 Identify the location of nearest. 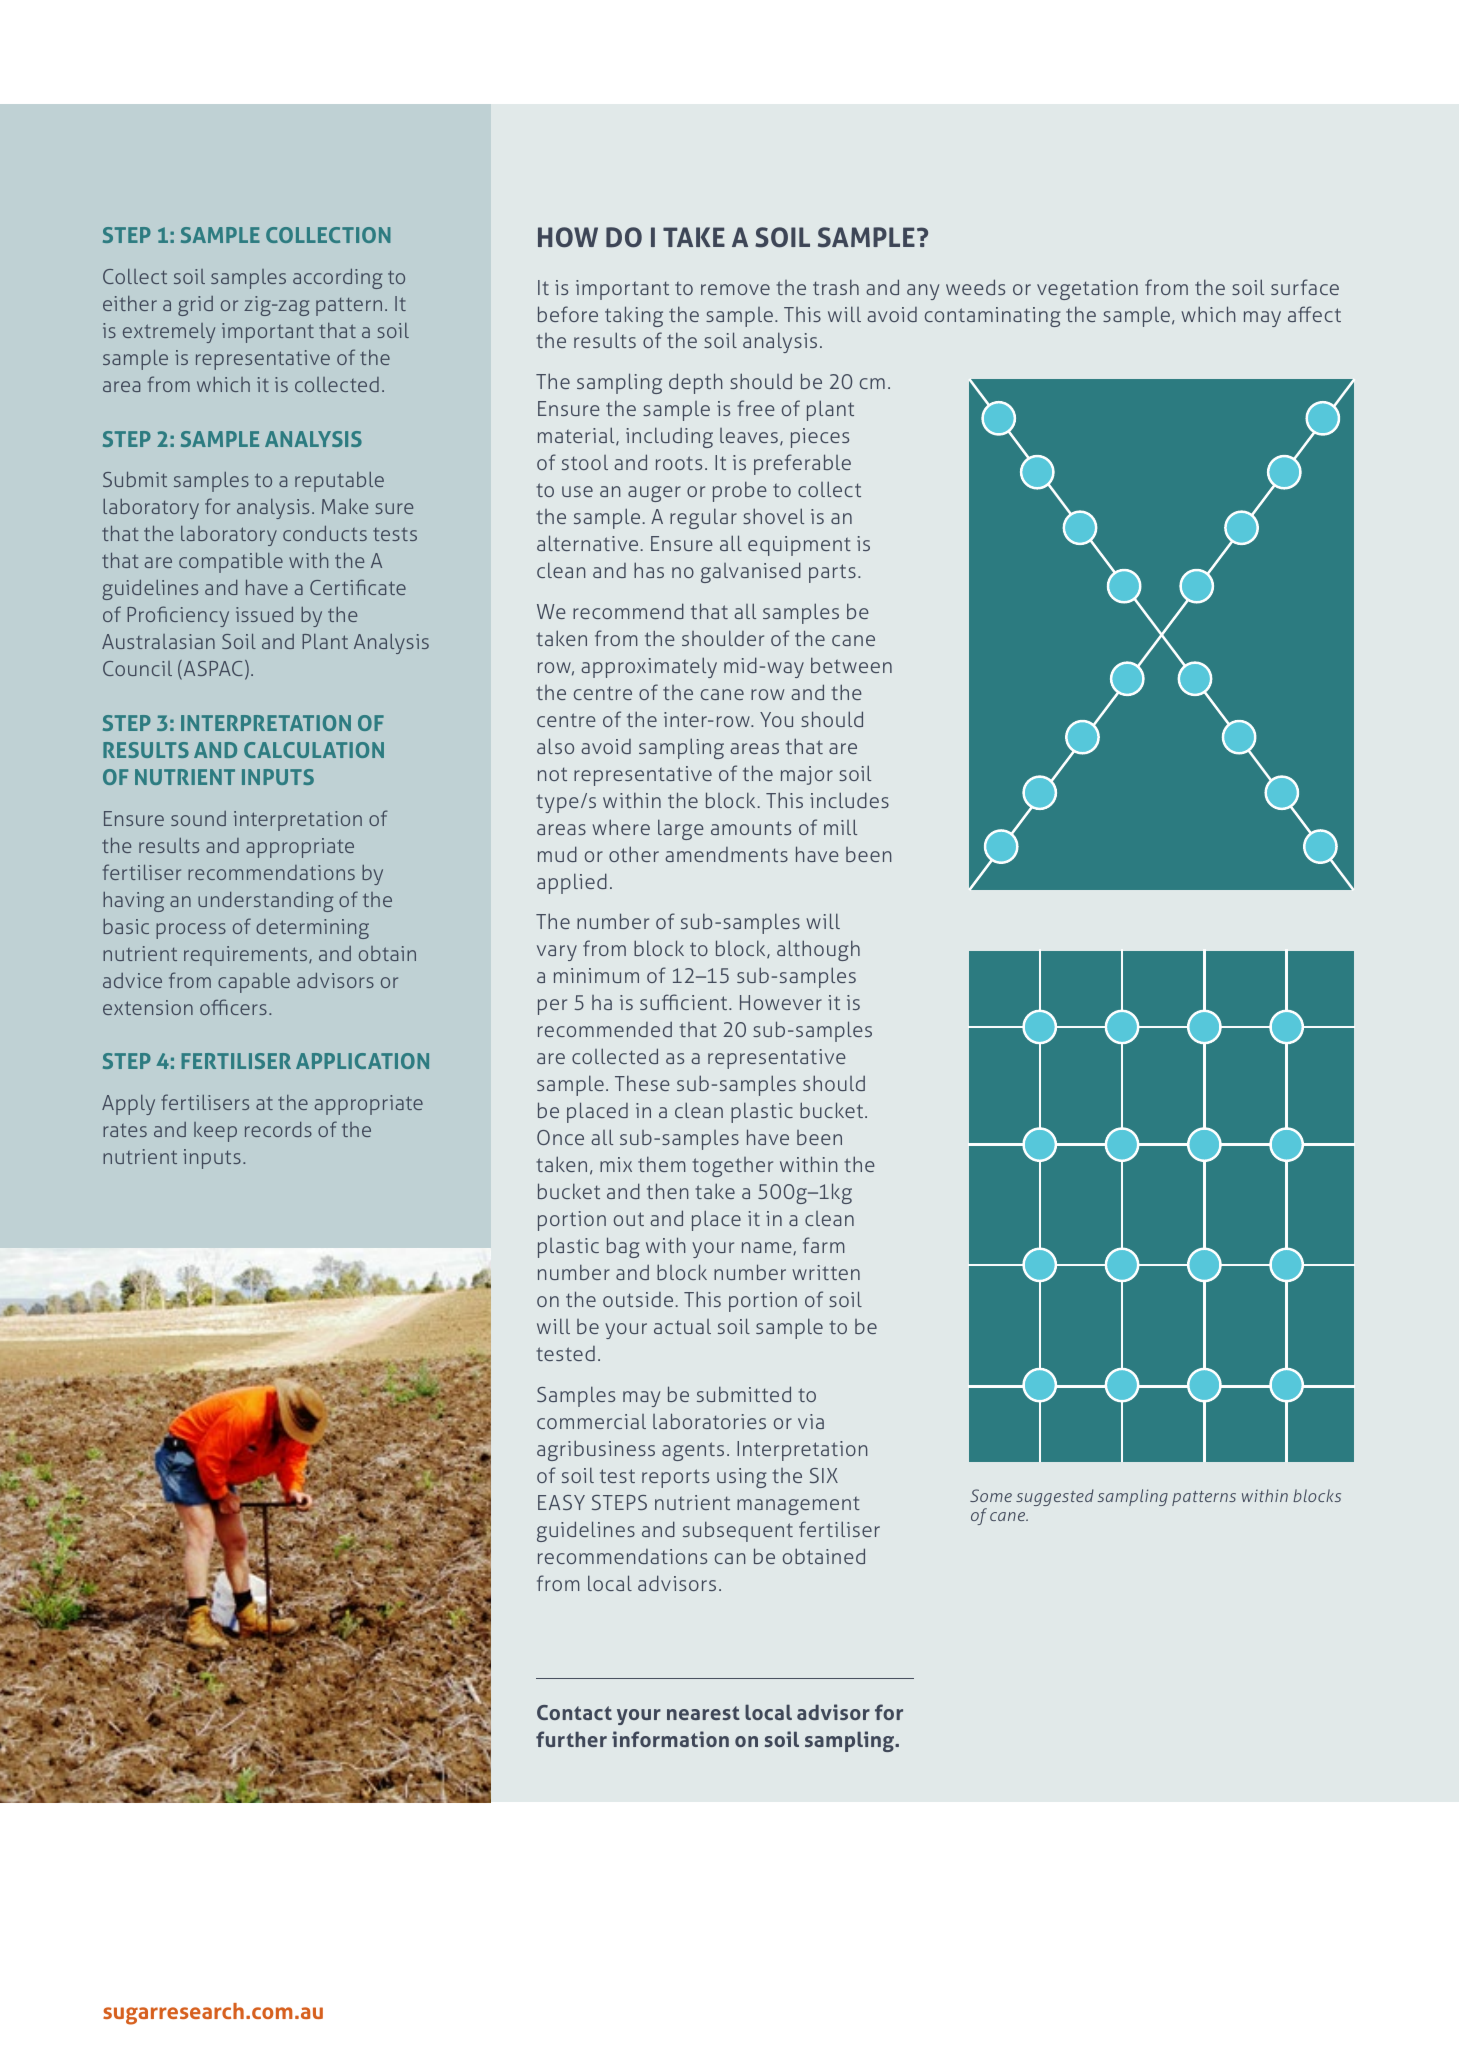
(703, 1713).
